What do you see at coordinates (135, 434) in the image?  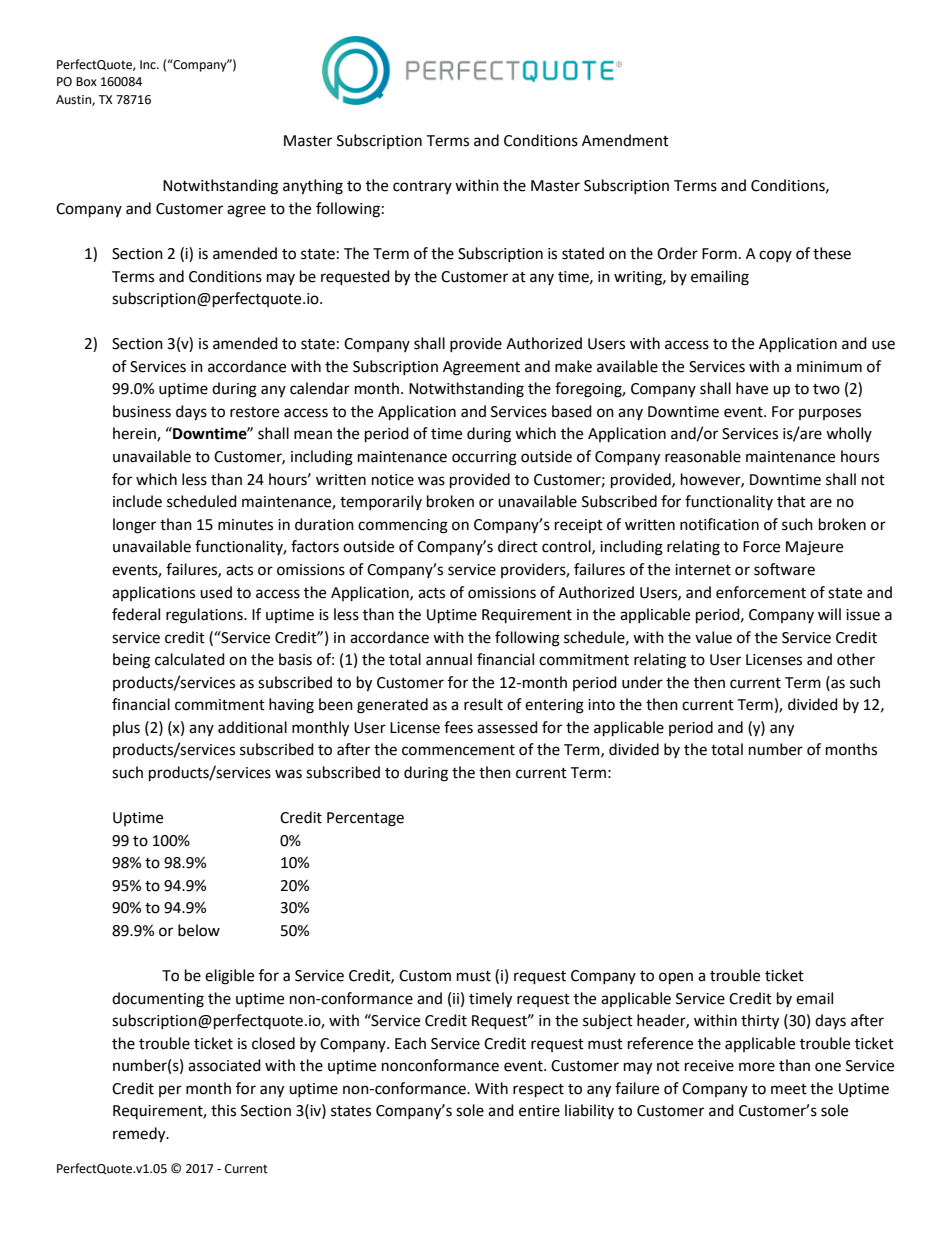 I see `herein` at bounding box center [135, 434].
